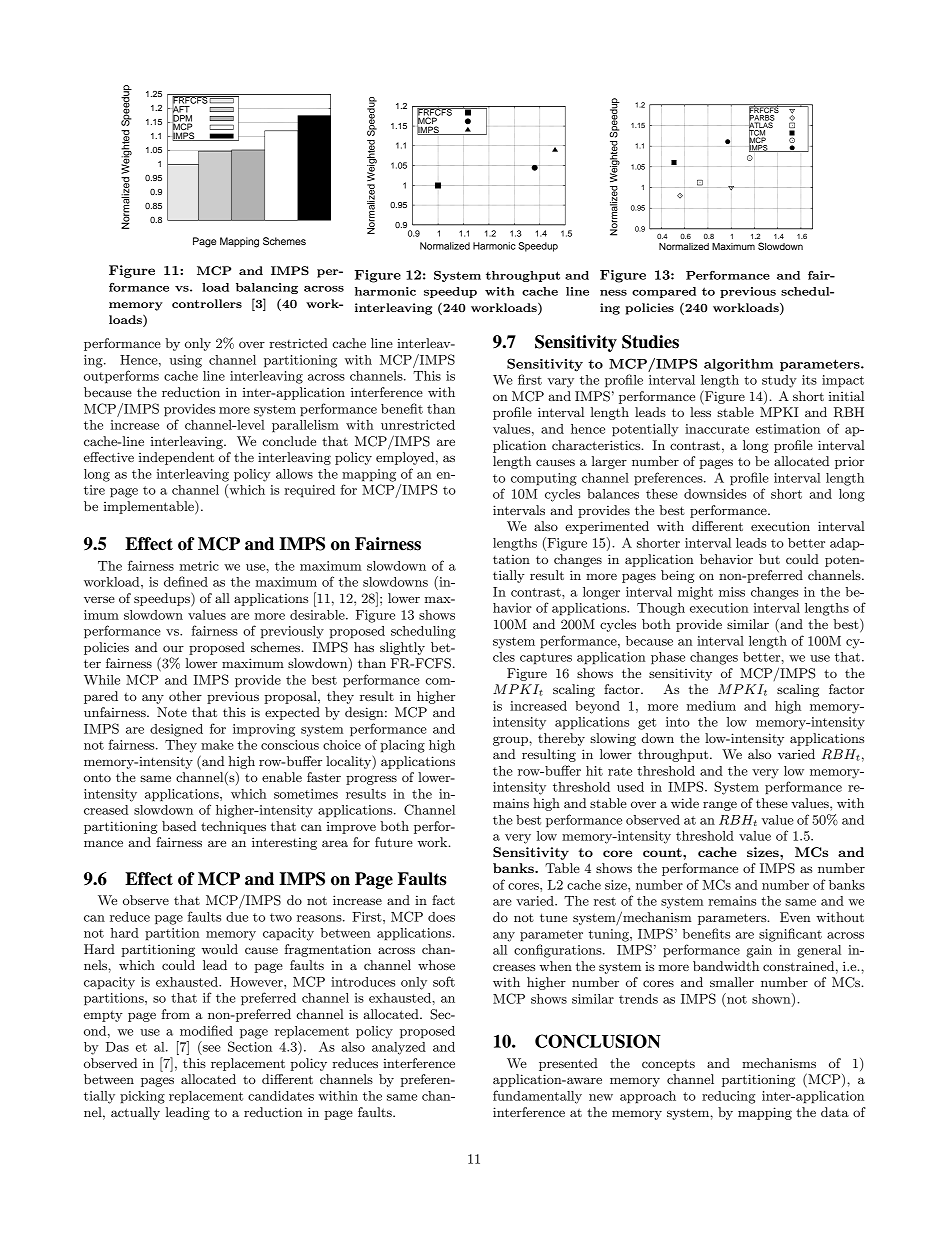 Image resolution: width=952 pixels, height=1233 pixels. I want to click on vary, so click(561, 383).
